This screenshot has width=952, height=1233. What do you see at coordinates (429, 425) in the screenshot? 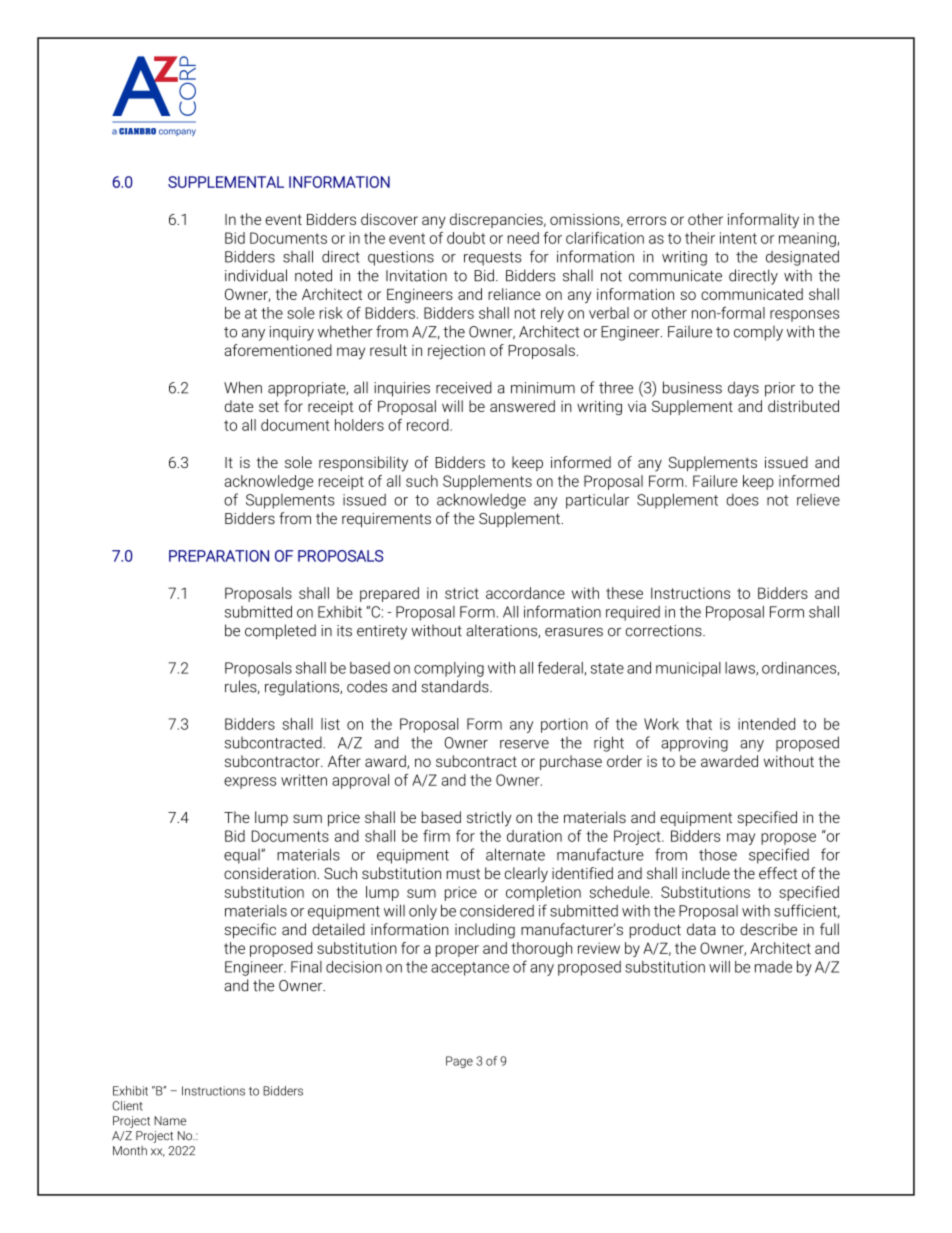
I see `record` at bounding box center [429, 425].
